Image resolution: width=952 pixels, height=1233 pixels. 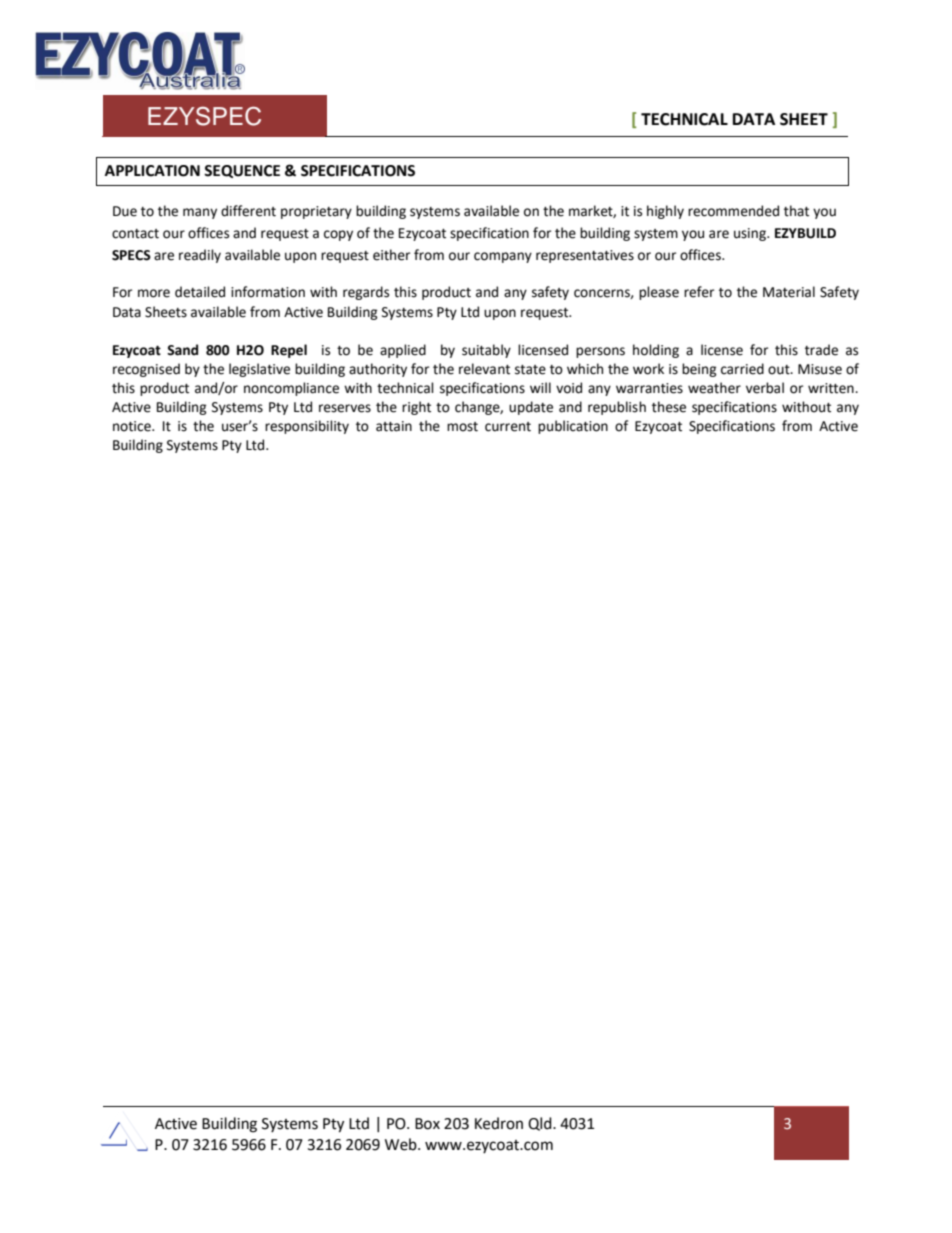 What do you see at coordinates (200, 213) in the document?
I see `many` at bounding box center [200, 213].
